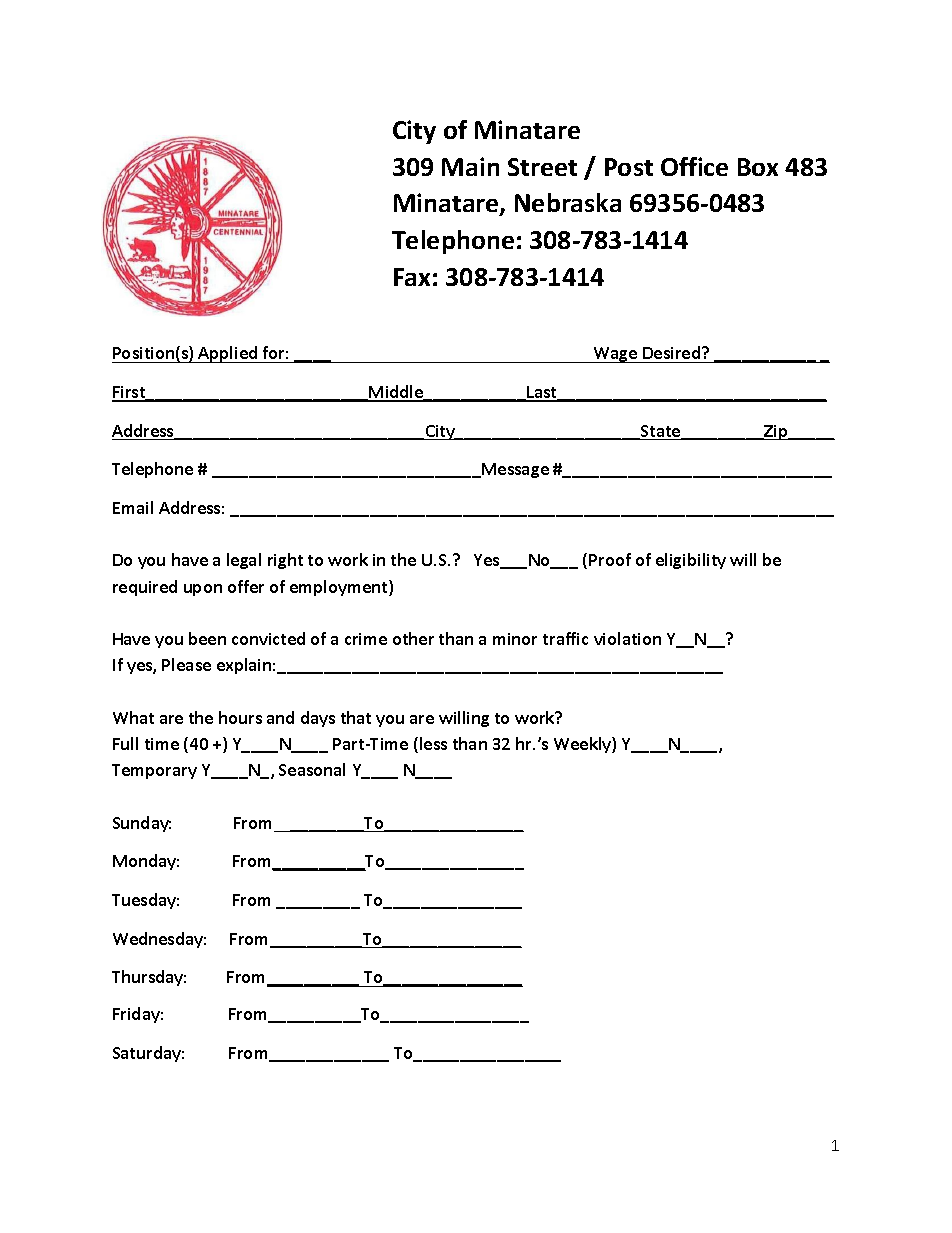  What do you see at coordinates (542, 167) in the screenshot?
I see `Street` at bounding box center [542, 167].
